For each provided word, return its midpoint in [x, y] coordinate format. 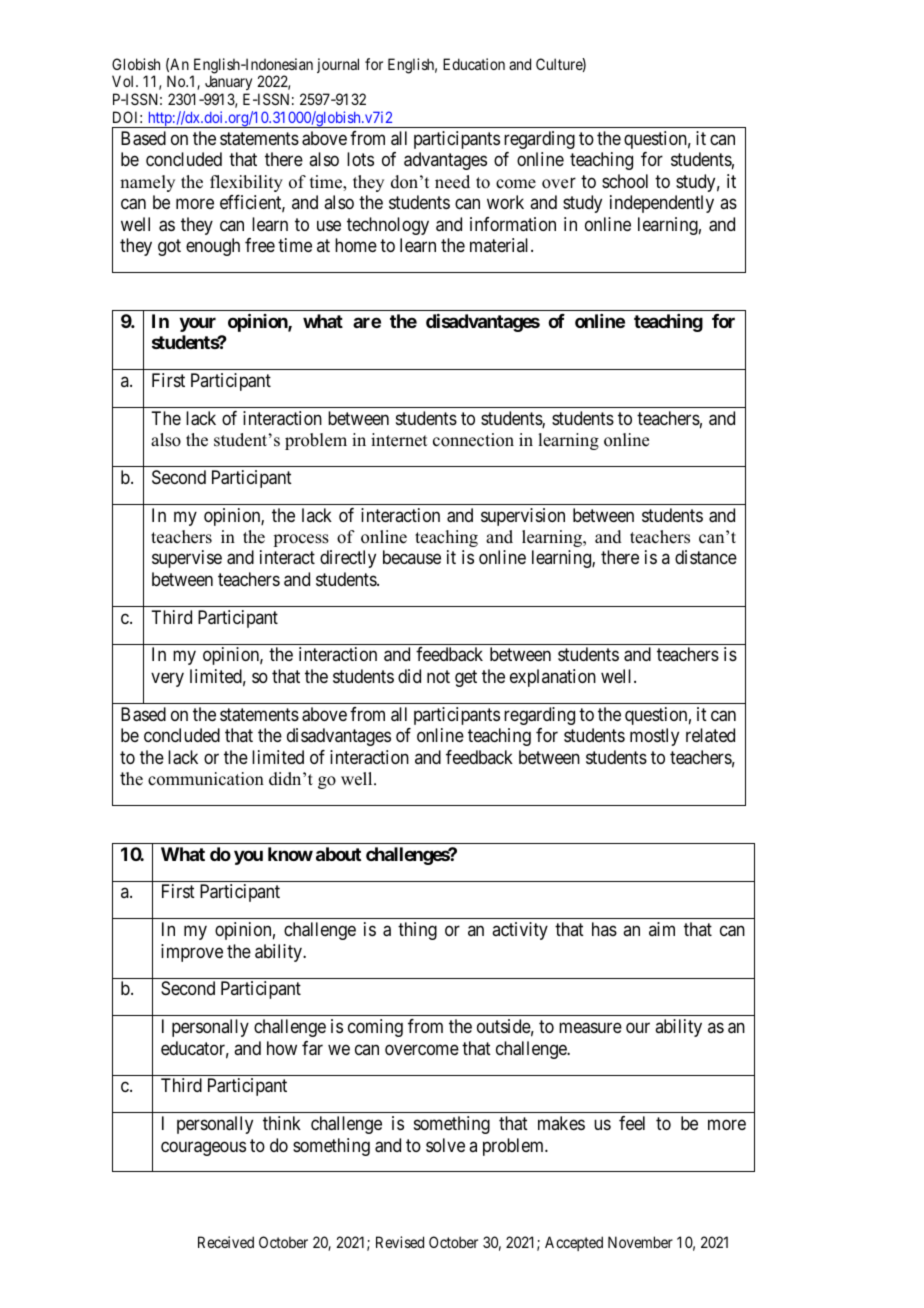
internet [399, 440]
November [640, 1242]
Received [226, 1242]
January [228, 84]
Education [474, 64]
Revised [400, 1242]
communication [206, 779]
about [338, 854]
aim [662, 929]
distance [706, 557]
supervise [187, 559]
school [625, 181]
